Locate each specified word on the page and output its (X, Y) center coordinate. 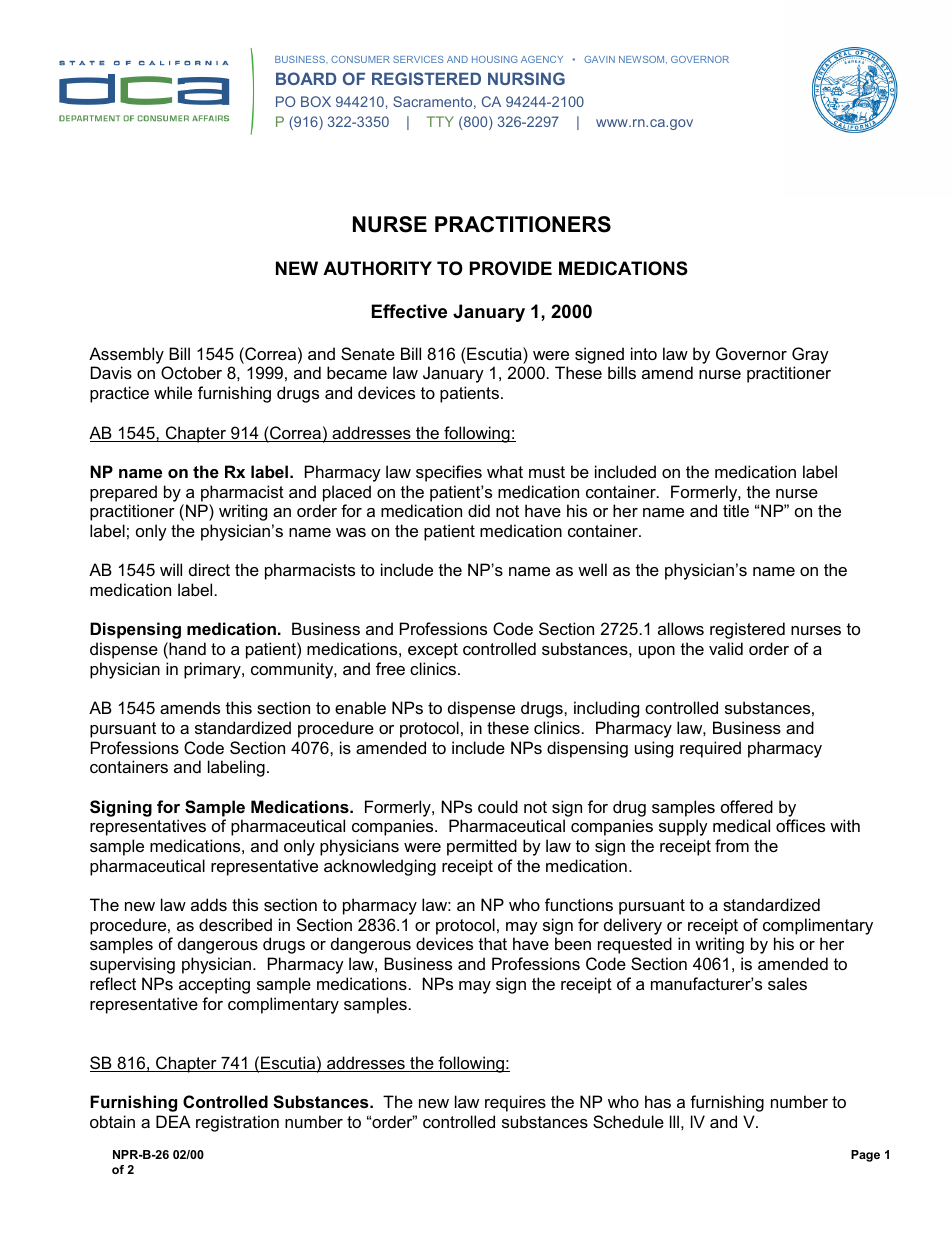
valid (726, 648)
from (732, 845)
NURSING (526, 78)
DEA (173, 1121)
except (433, 651)
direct (209, 569)
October (191, 372)
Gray (810, 355)
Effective (409, 311)
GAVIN (599, 59)
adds (209, 904)
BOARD (306, 78)
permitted (482, 847)
